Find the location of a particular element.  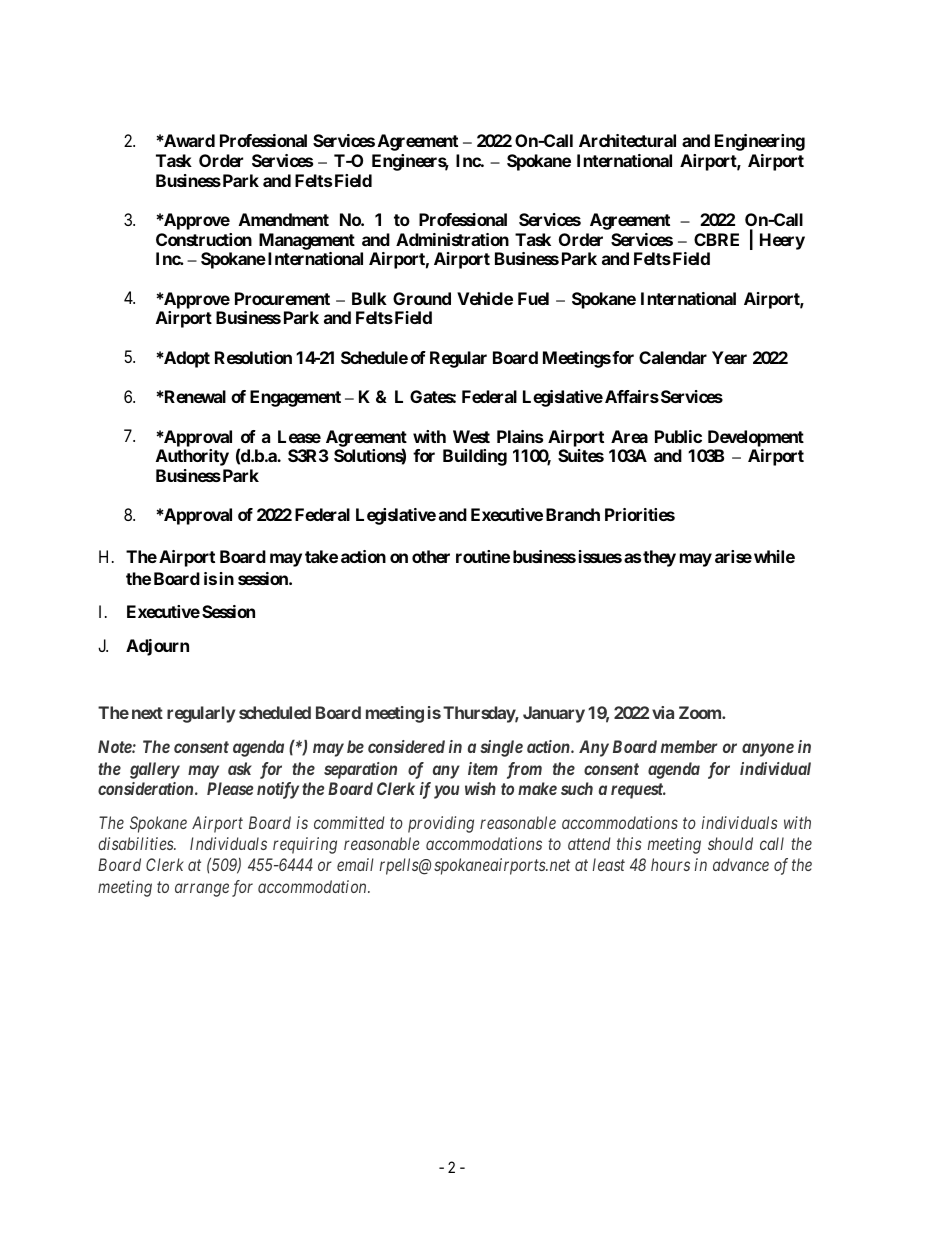

Resolution is located at coordinates (253, 357).
